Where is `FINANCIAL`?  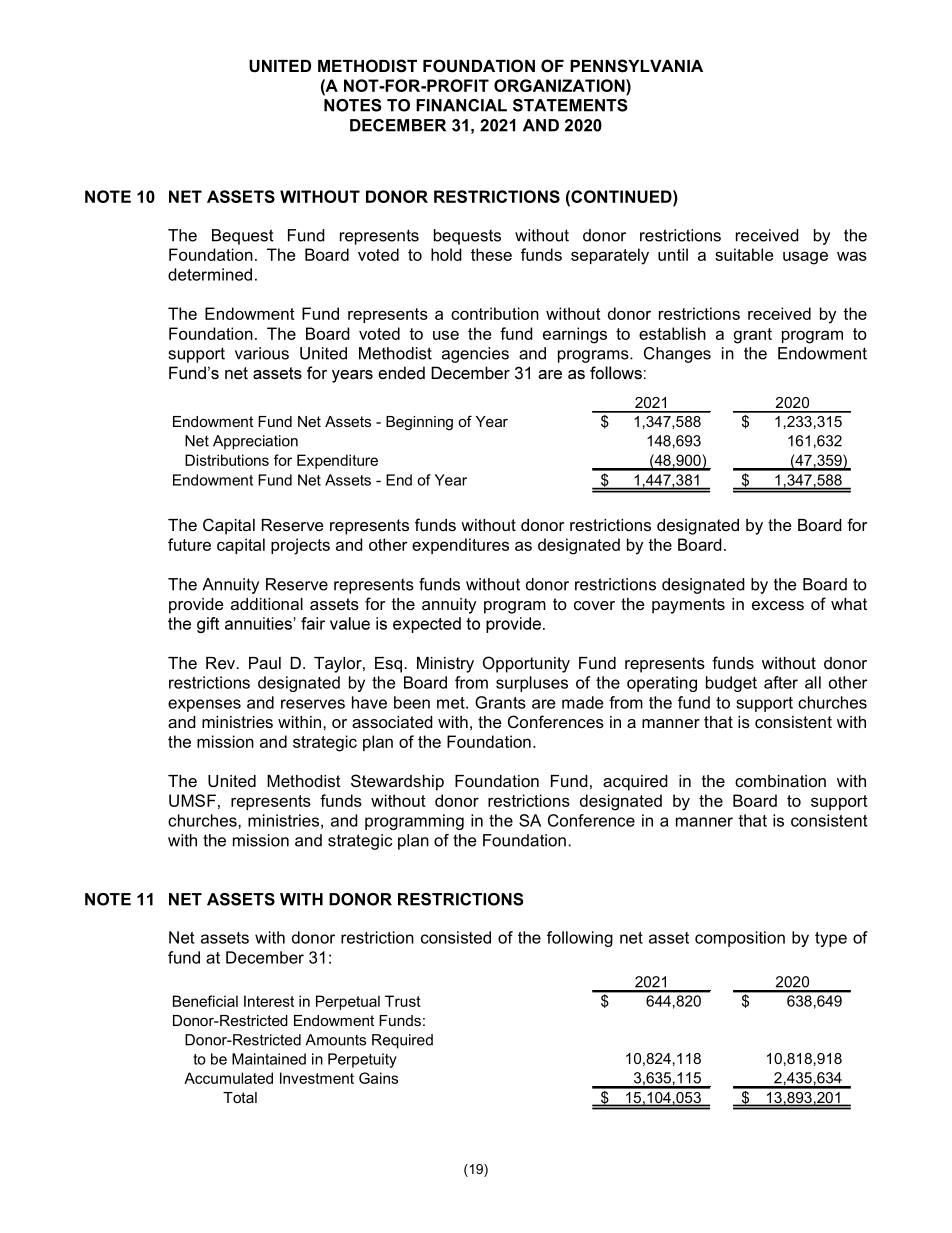
FINANCIAL is located at coordinates (461, 105).
